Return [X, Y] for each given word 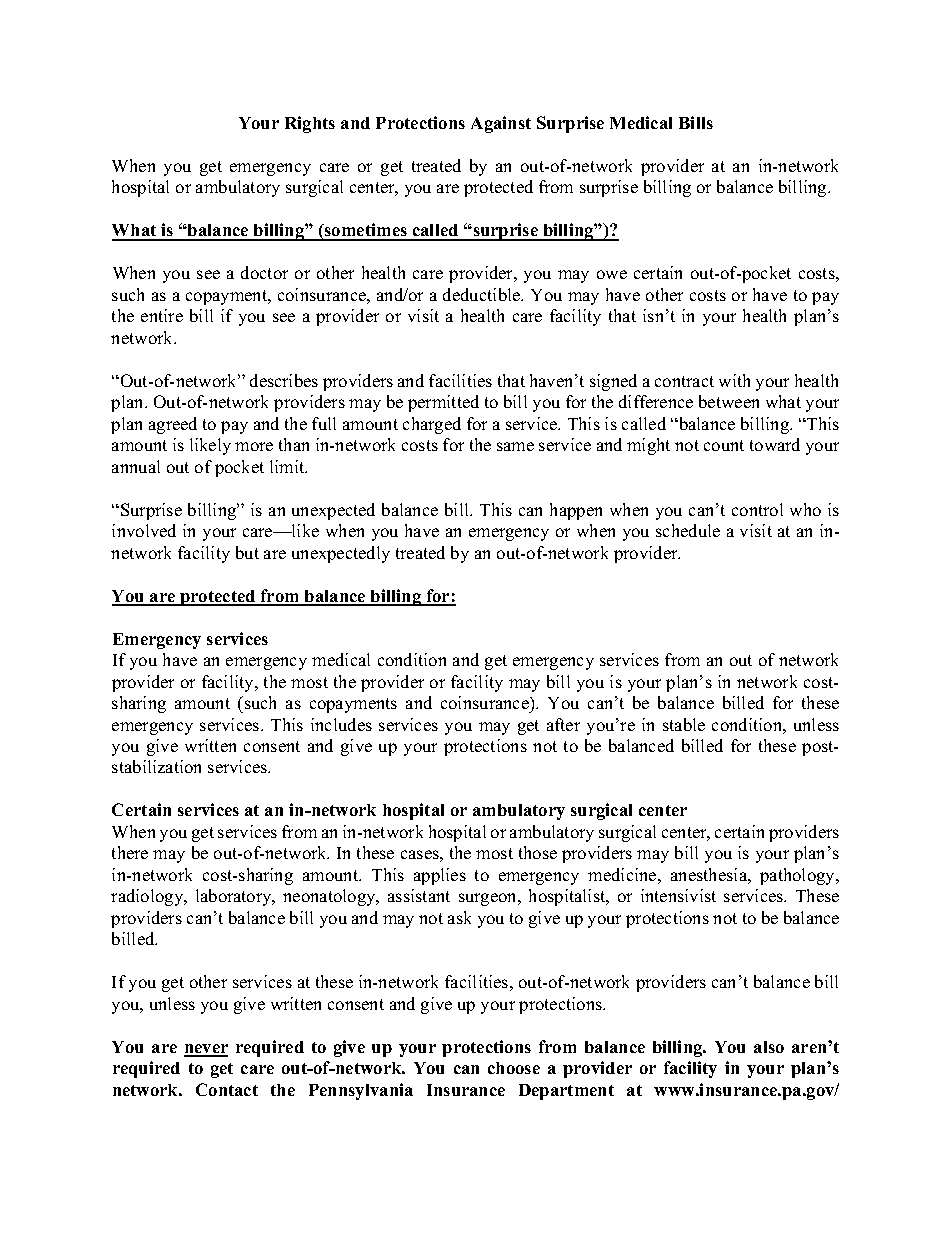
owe [612, 274]
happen [576, 511]
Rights [310, 124]
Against [501, 124]
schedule [688, 530]
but [247, 552]
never [206, 1050]
